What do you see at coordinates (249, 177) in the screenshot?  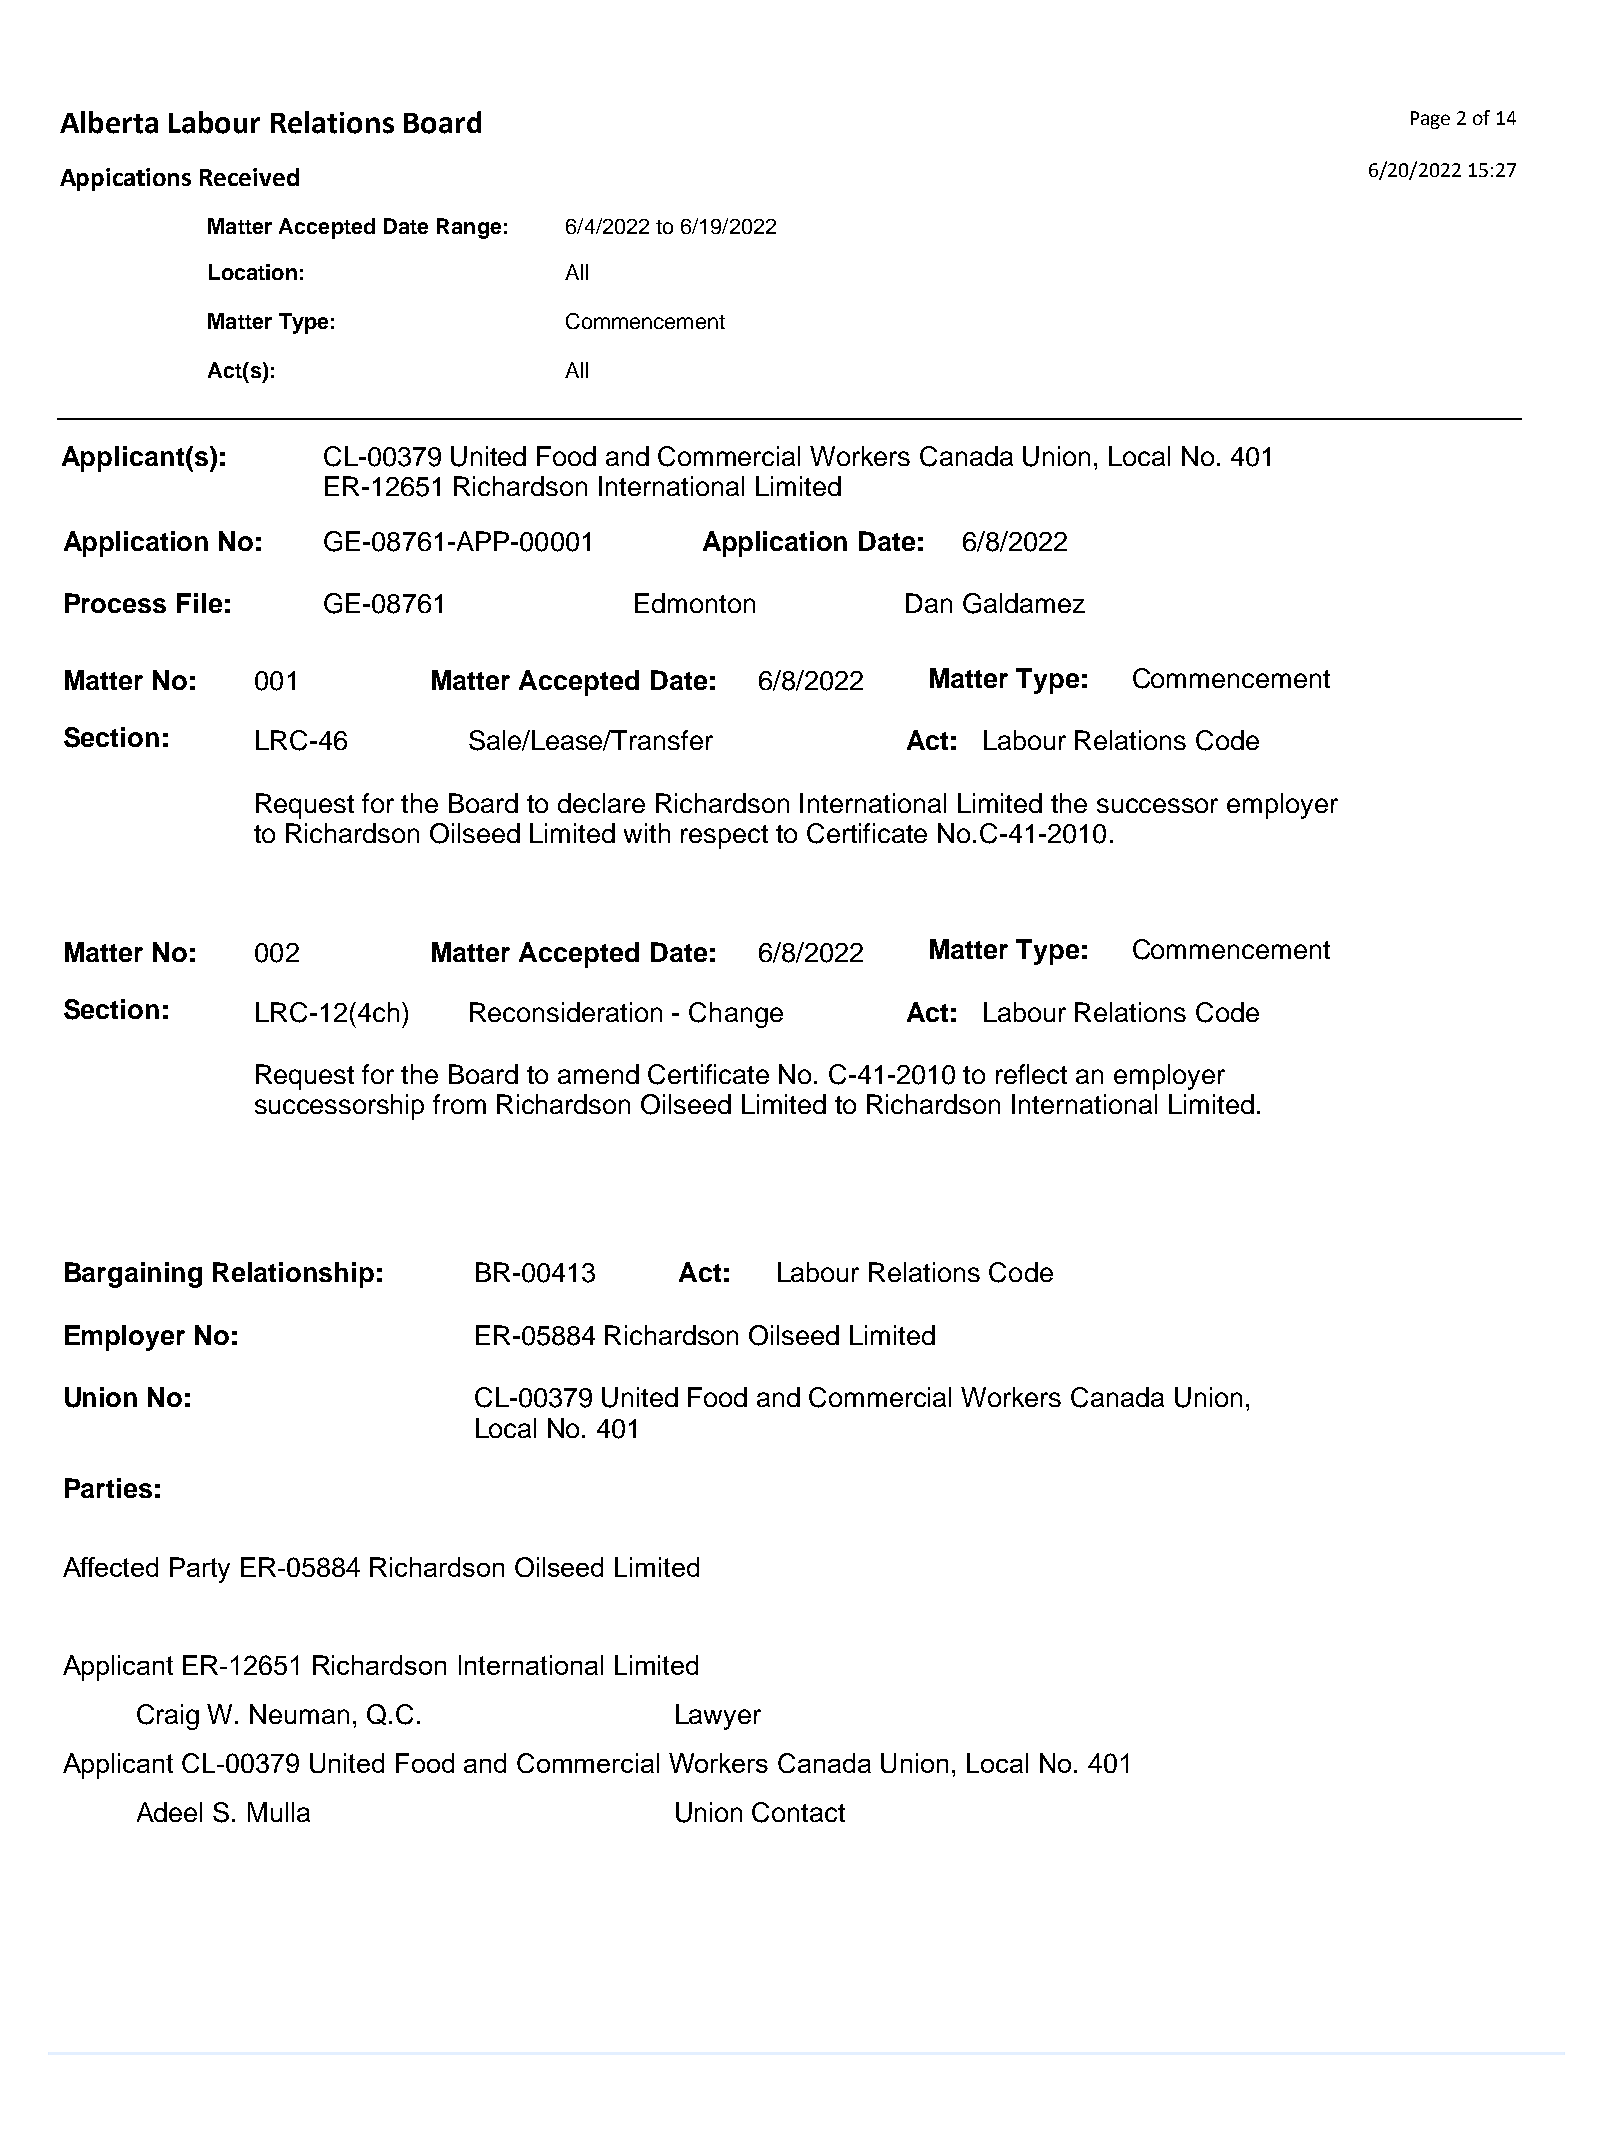 I see `Received` at bounding box center [249, 177].
